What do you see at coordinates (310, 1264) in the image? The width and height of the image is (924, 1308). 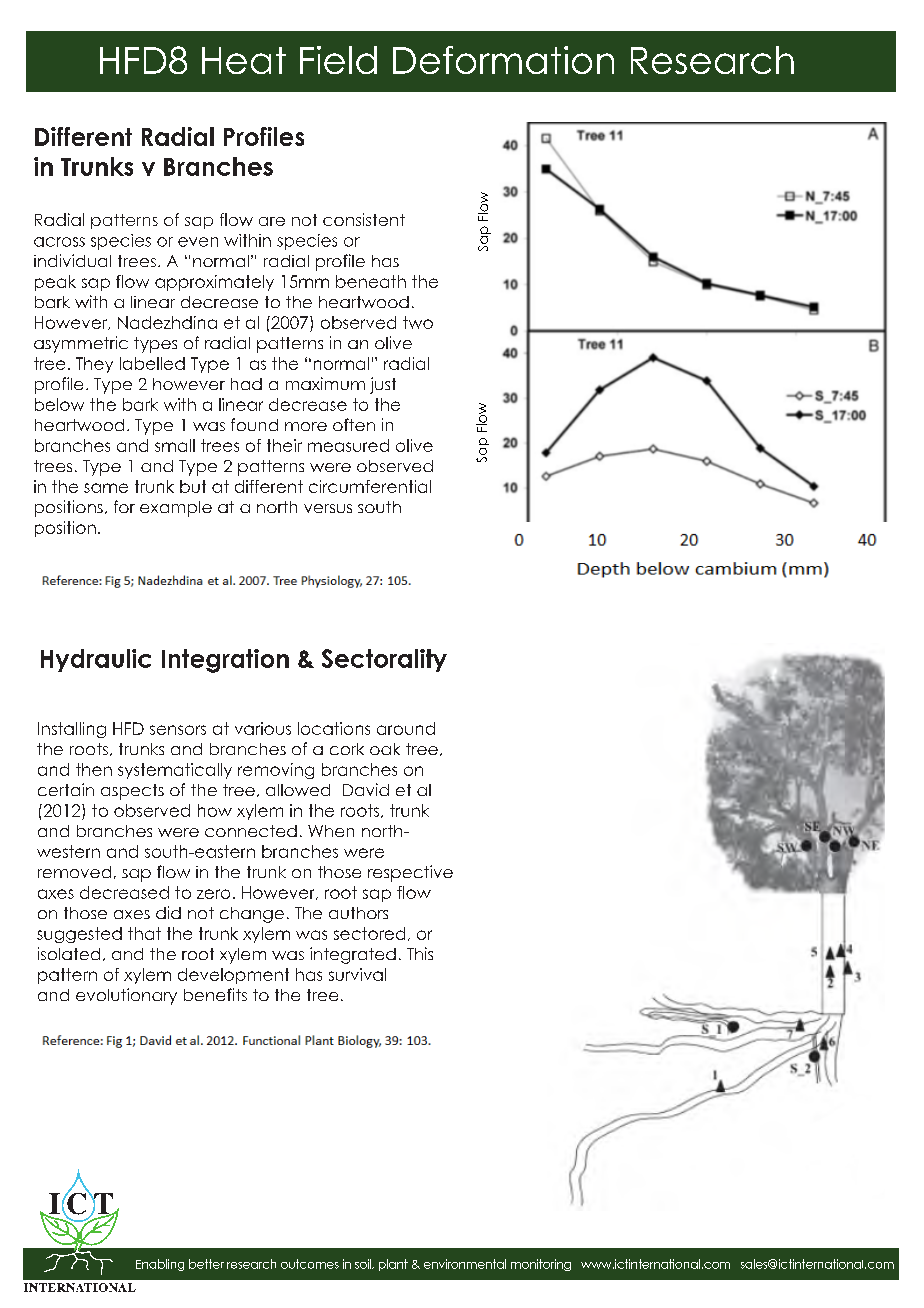 I see `outcomes` at bounding box center [310, 1264].
